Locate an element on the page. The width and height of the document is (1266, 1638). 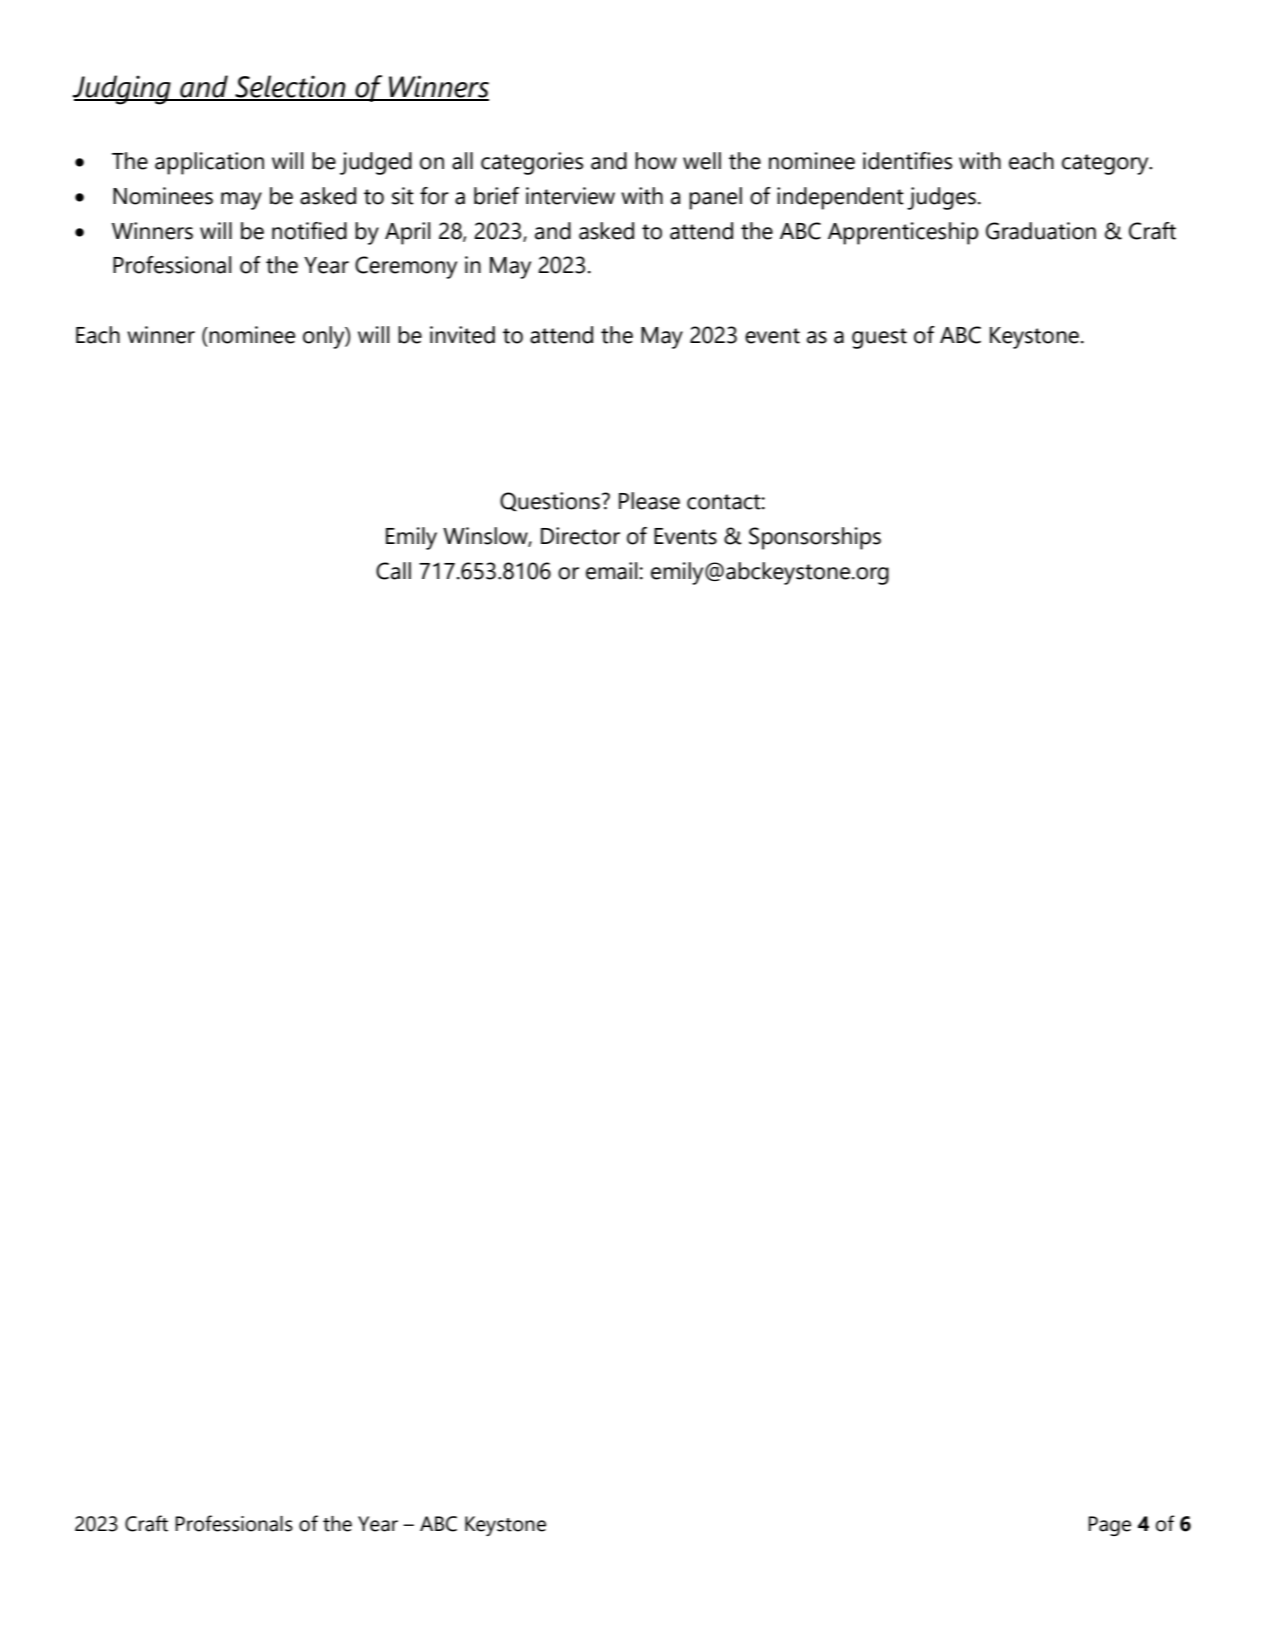
identifies is located at coordinates (907, 161).
